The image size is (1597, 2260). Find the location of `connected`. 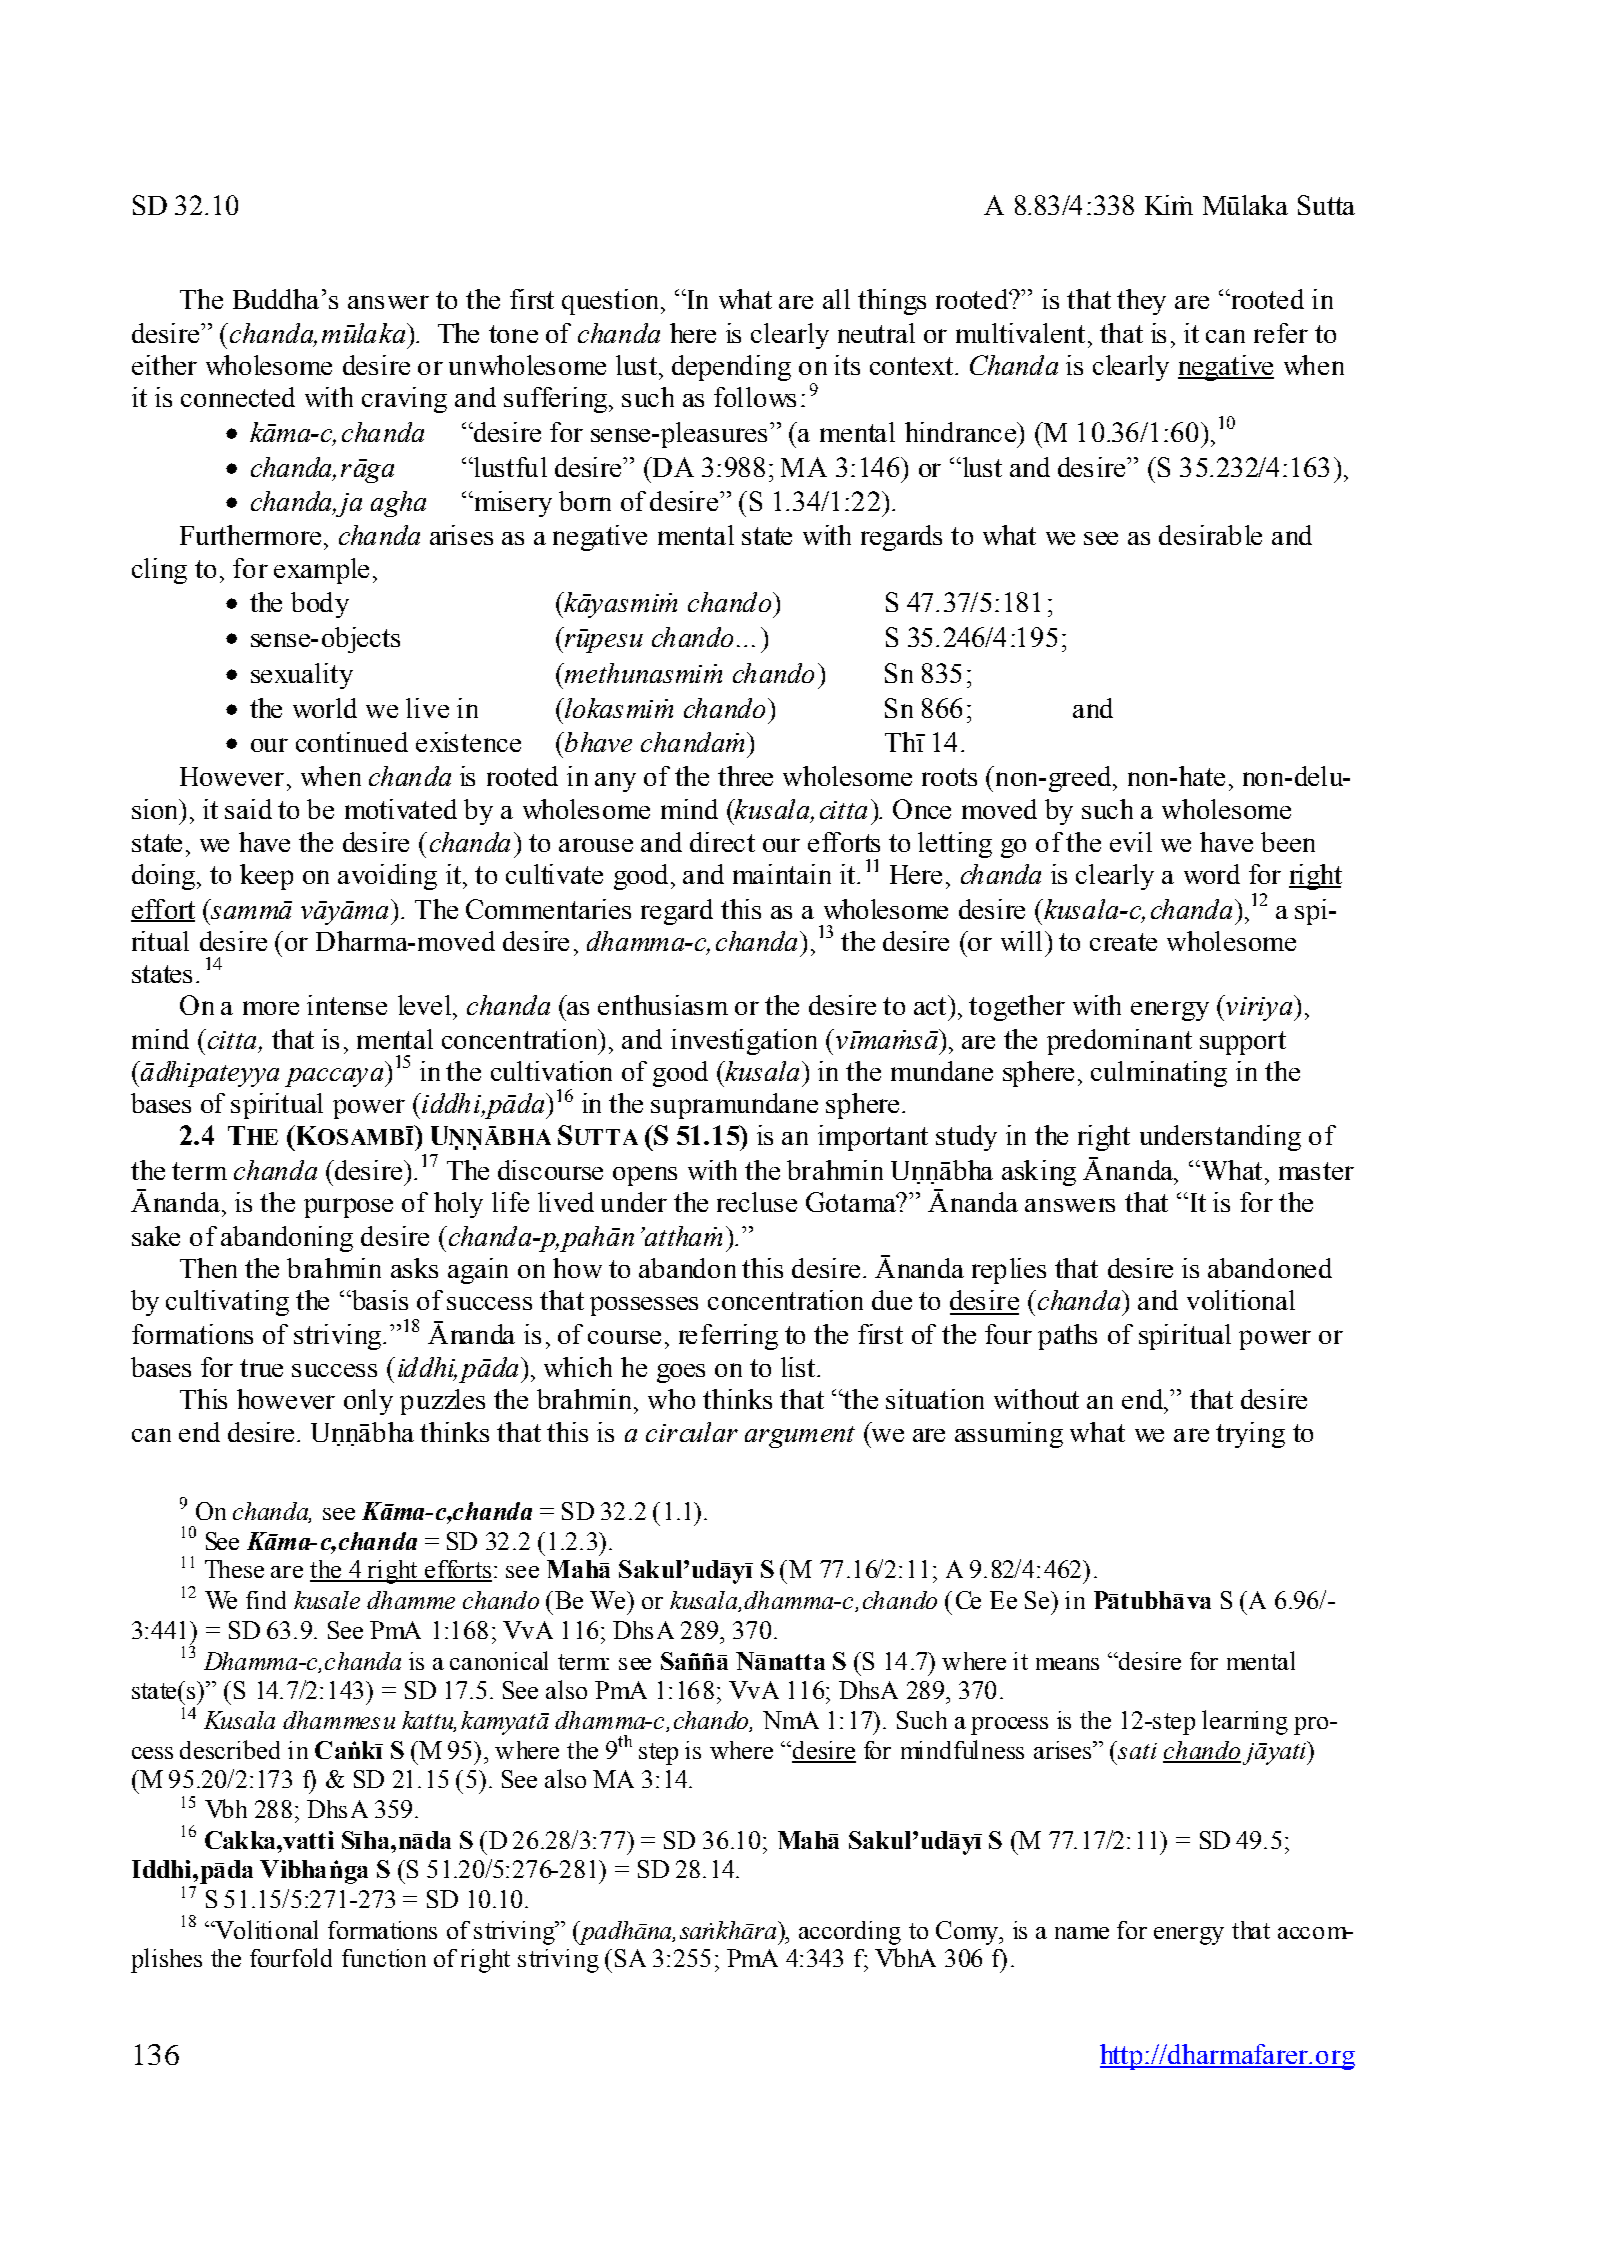

connected is located at coordinates (238, 397).
